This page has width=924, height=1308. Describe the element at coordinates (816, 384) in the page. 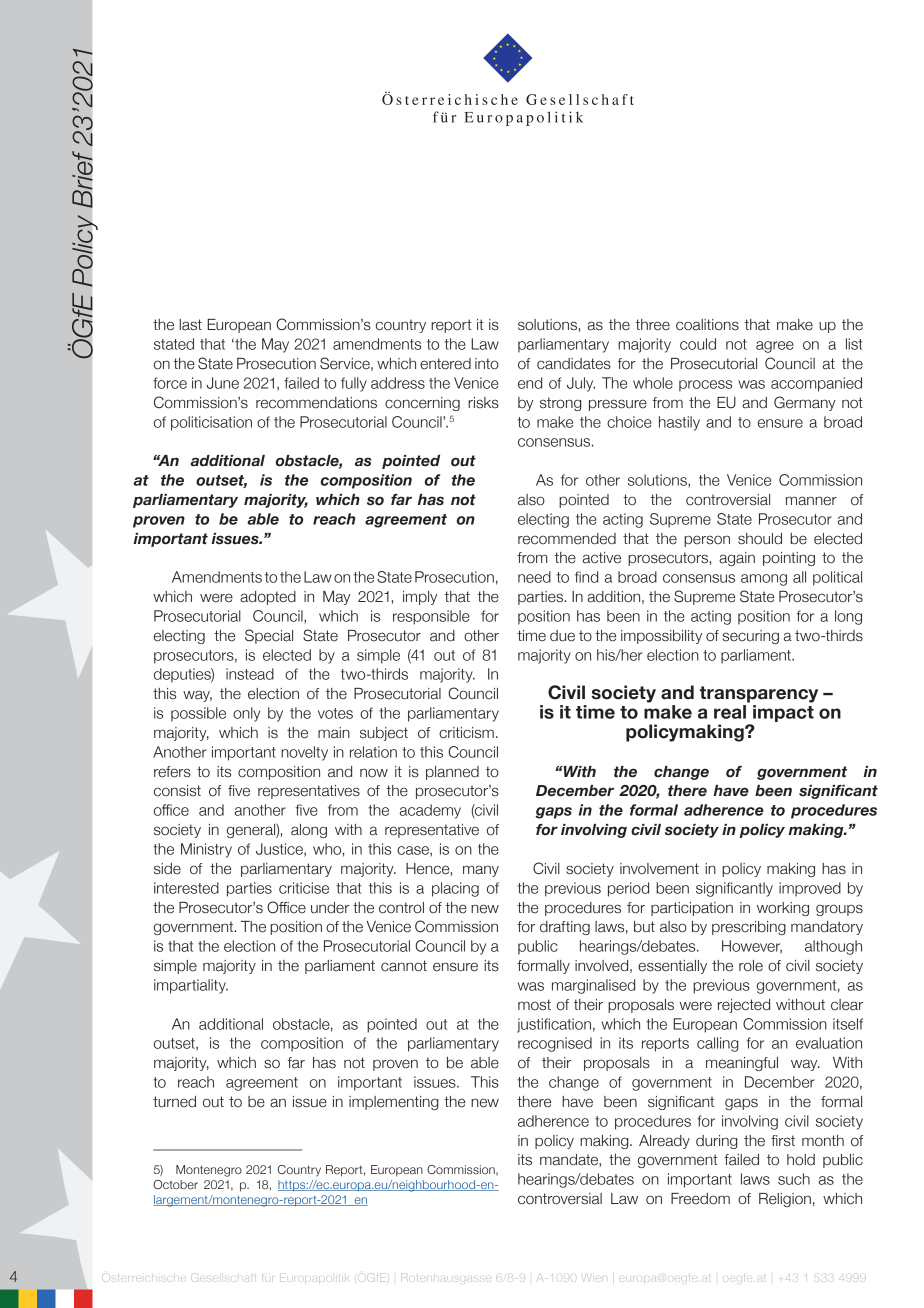

I see `accompanied` at that location.
